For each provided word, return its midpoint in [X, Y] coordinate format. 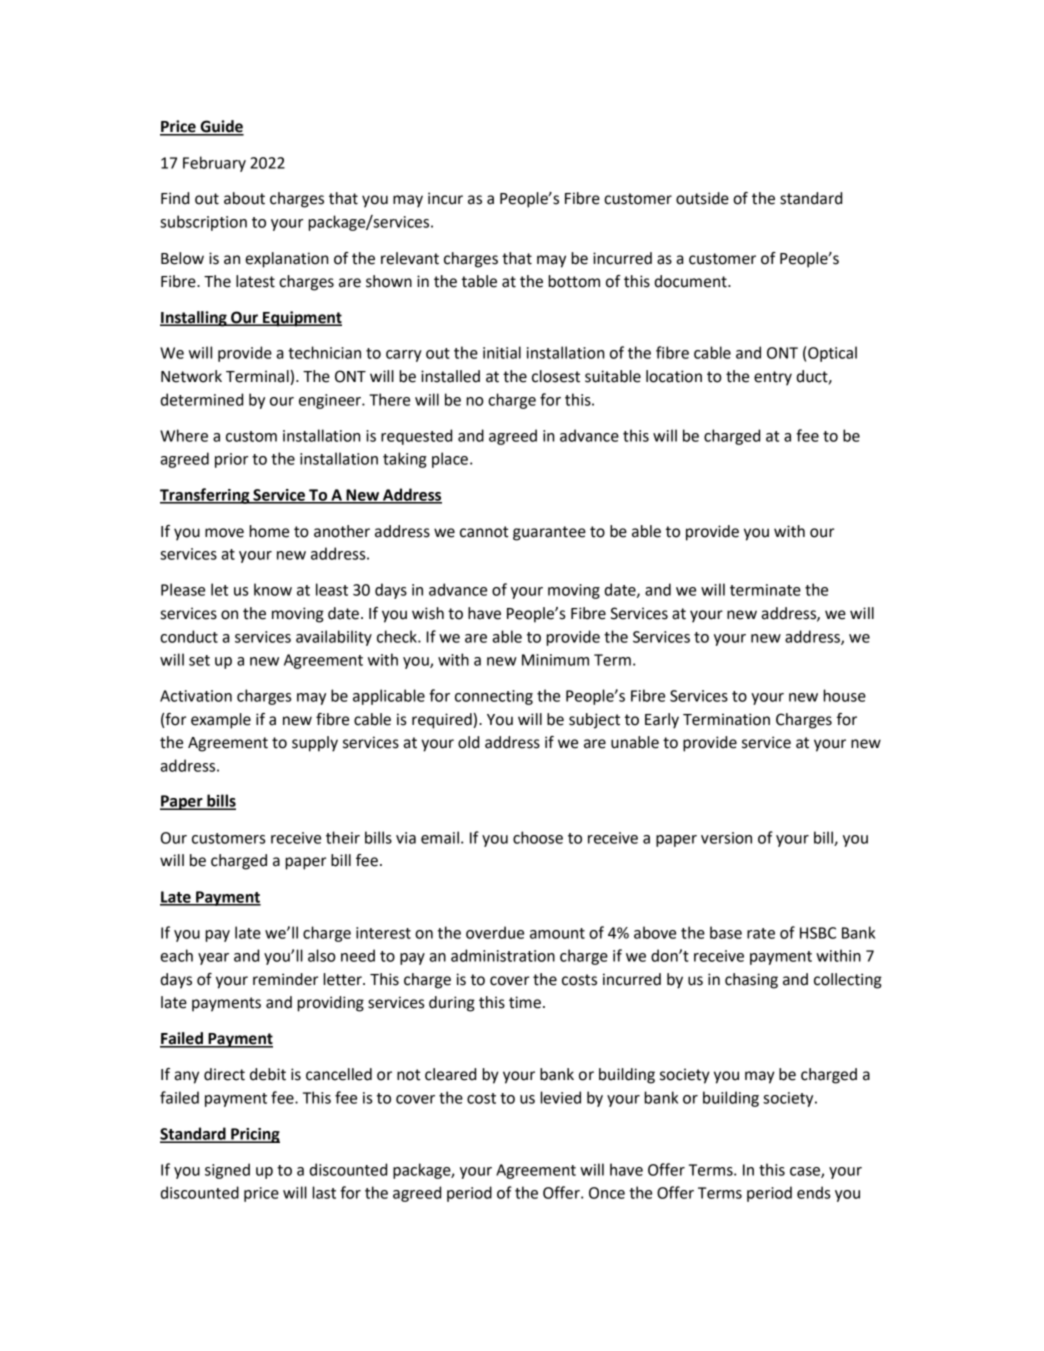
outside [702, 198]
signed [227, 1171]
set [199, 660]
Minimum [555, 660]
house [844, 695]
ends [813, 1192]
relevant [410, 258]
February [214, 164]
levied [560, 1097]
